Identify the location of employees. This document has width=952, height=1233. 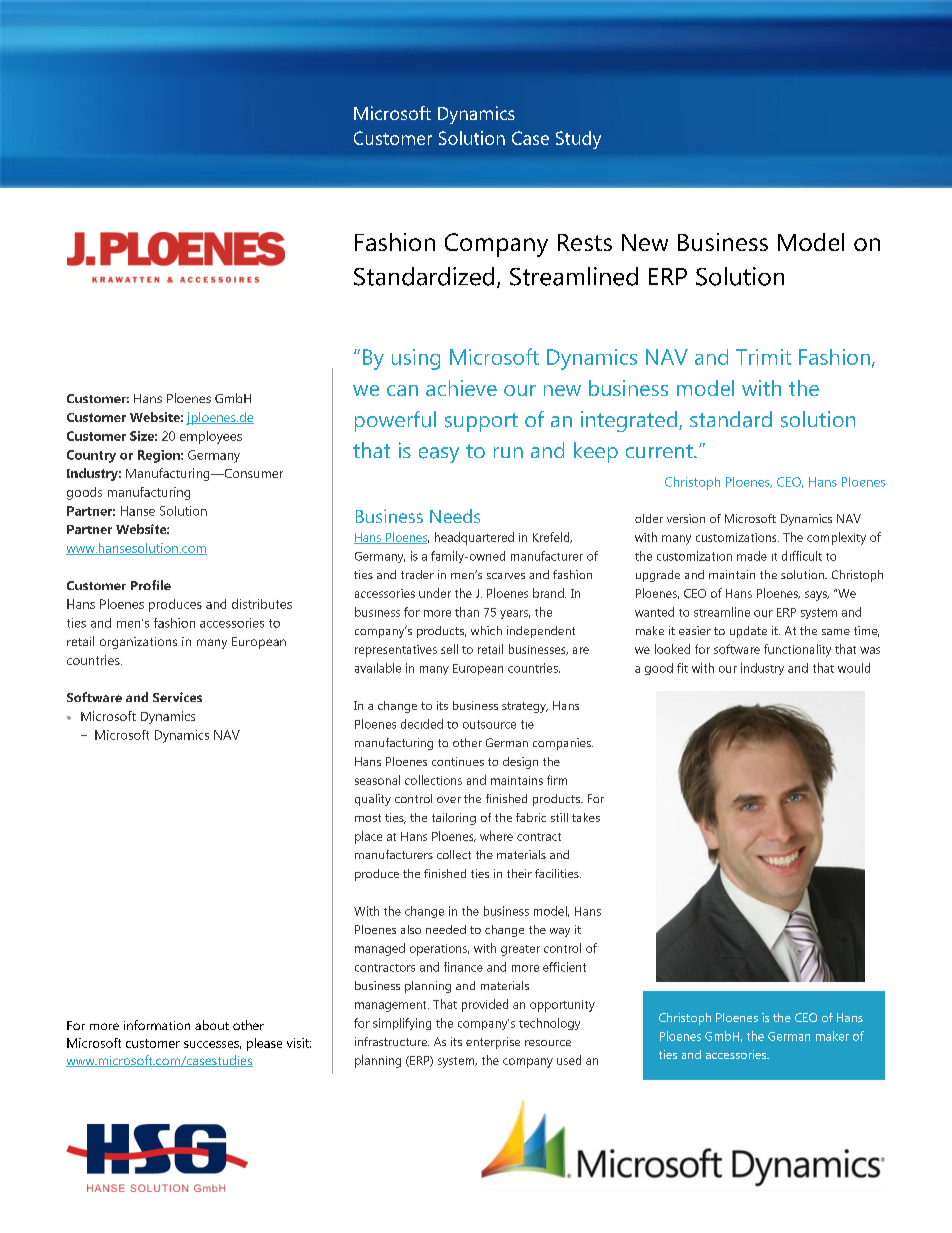
(211, 437).
